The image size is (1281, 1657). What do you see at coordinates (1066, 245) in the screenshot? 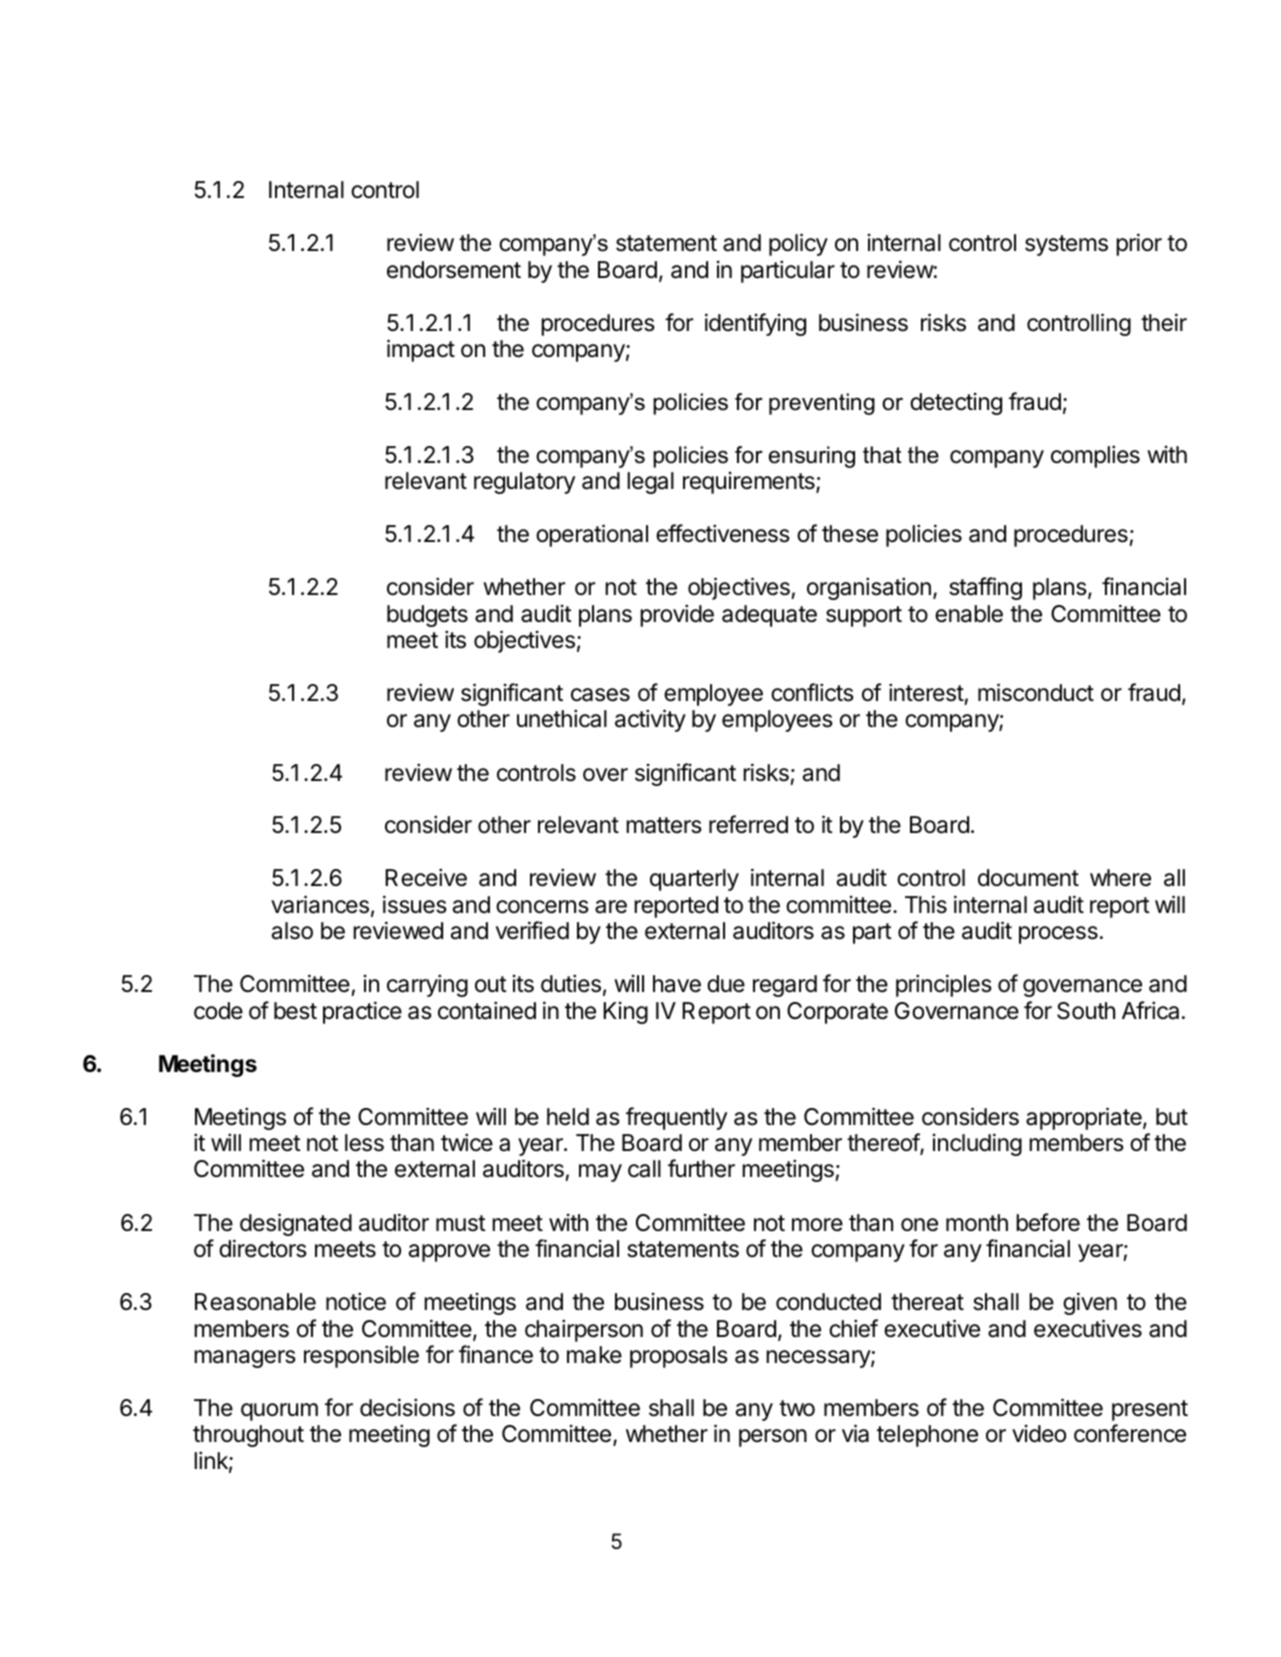
I see `systems` at bounding box center [1066, 245].
